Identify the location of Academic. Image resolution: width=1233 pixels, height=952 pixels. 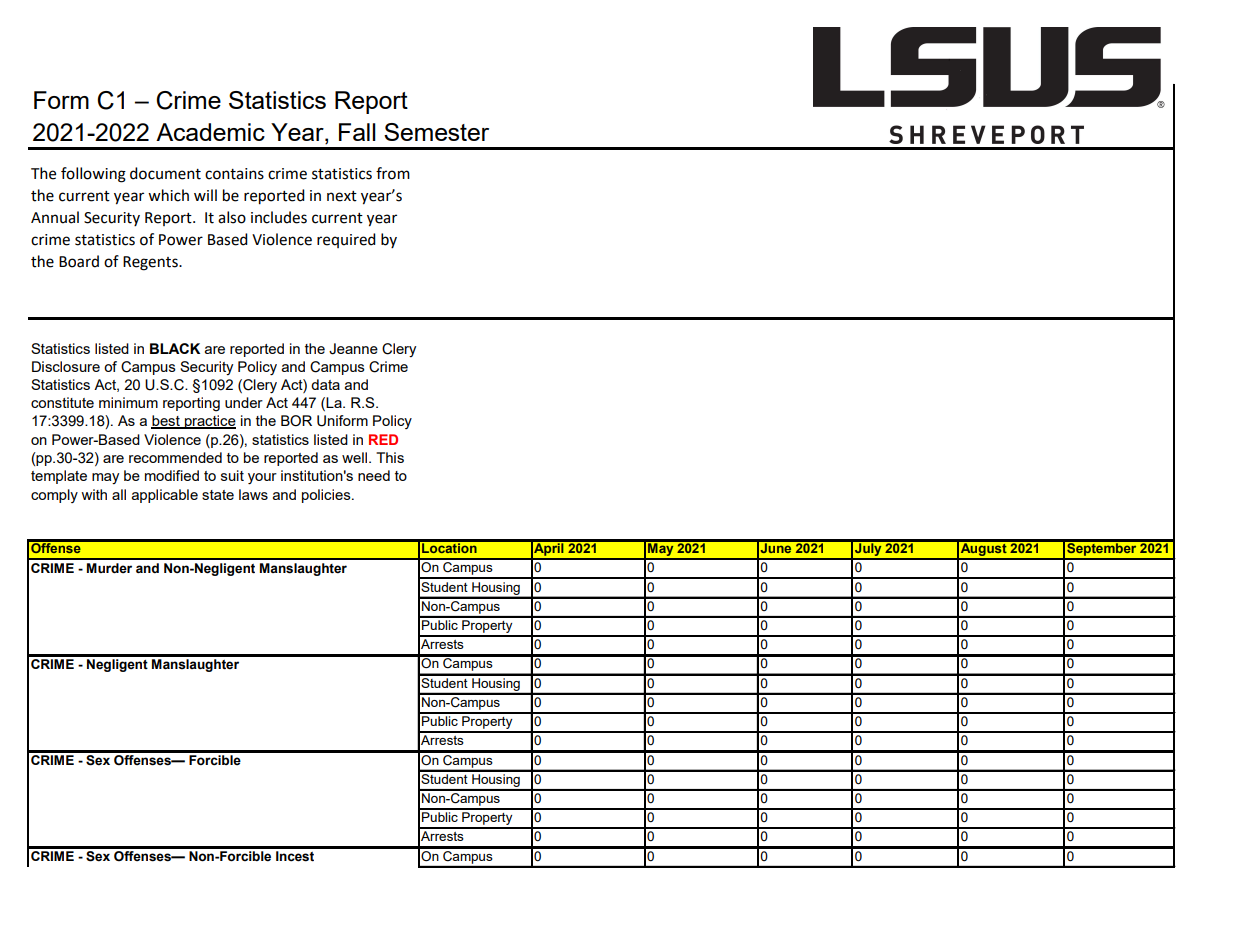
(210, 132).
